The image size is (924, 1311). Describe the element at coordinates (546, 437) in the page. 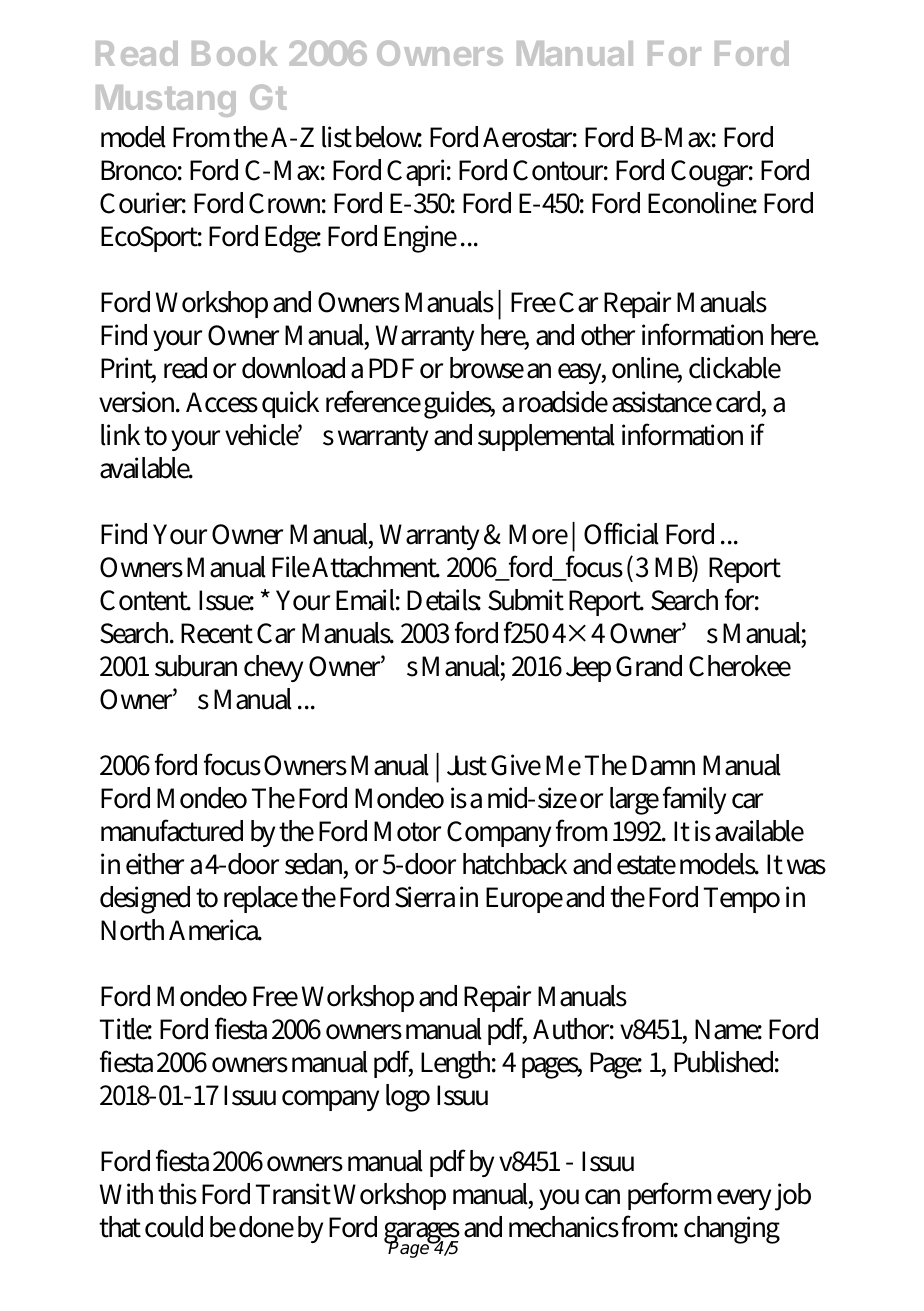

I see `supplemental` at that location.
